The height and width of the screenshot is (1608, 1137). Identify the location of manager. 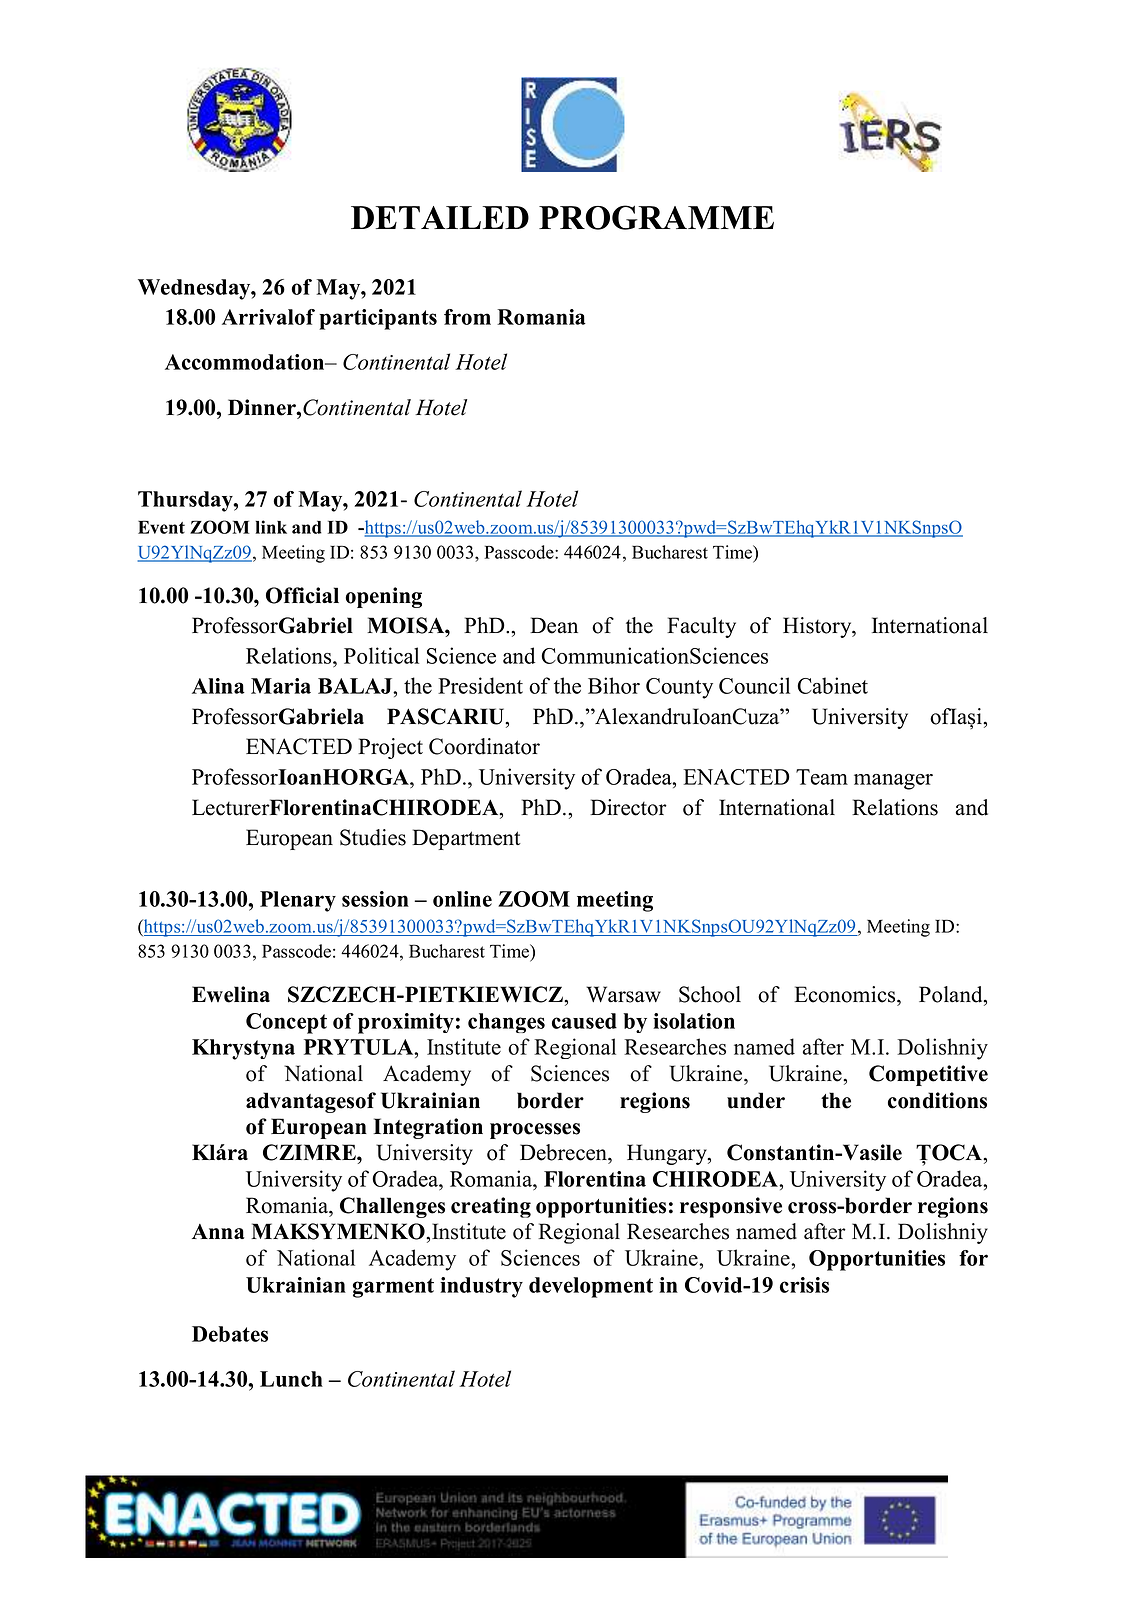
(893, 782).
